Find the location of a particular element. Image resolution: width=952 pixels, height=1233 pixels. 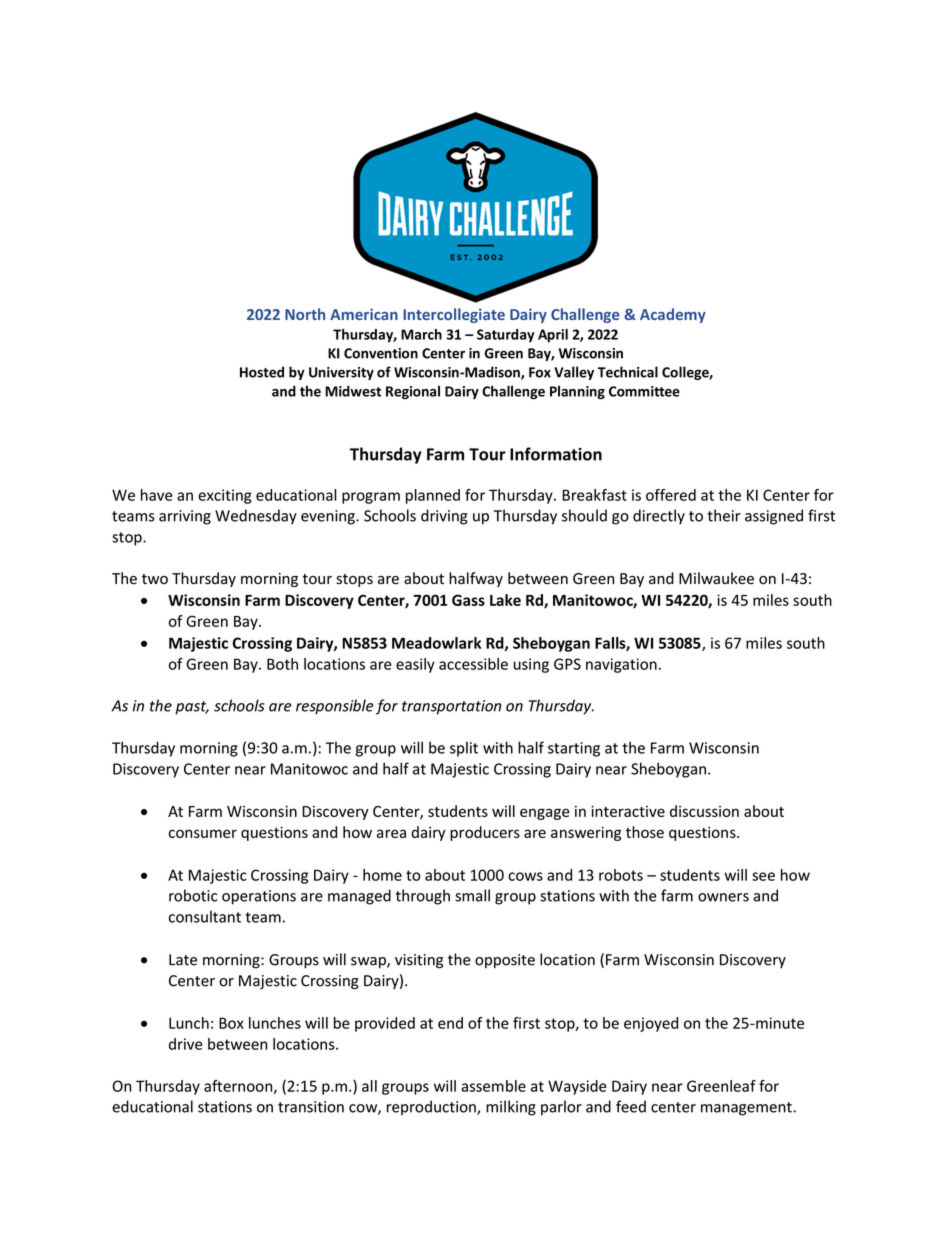

Hosted is located at coordinates (262, 372).
